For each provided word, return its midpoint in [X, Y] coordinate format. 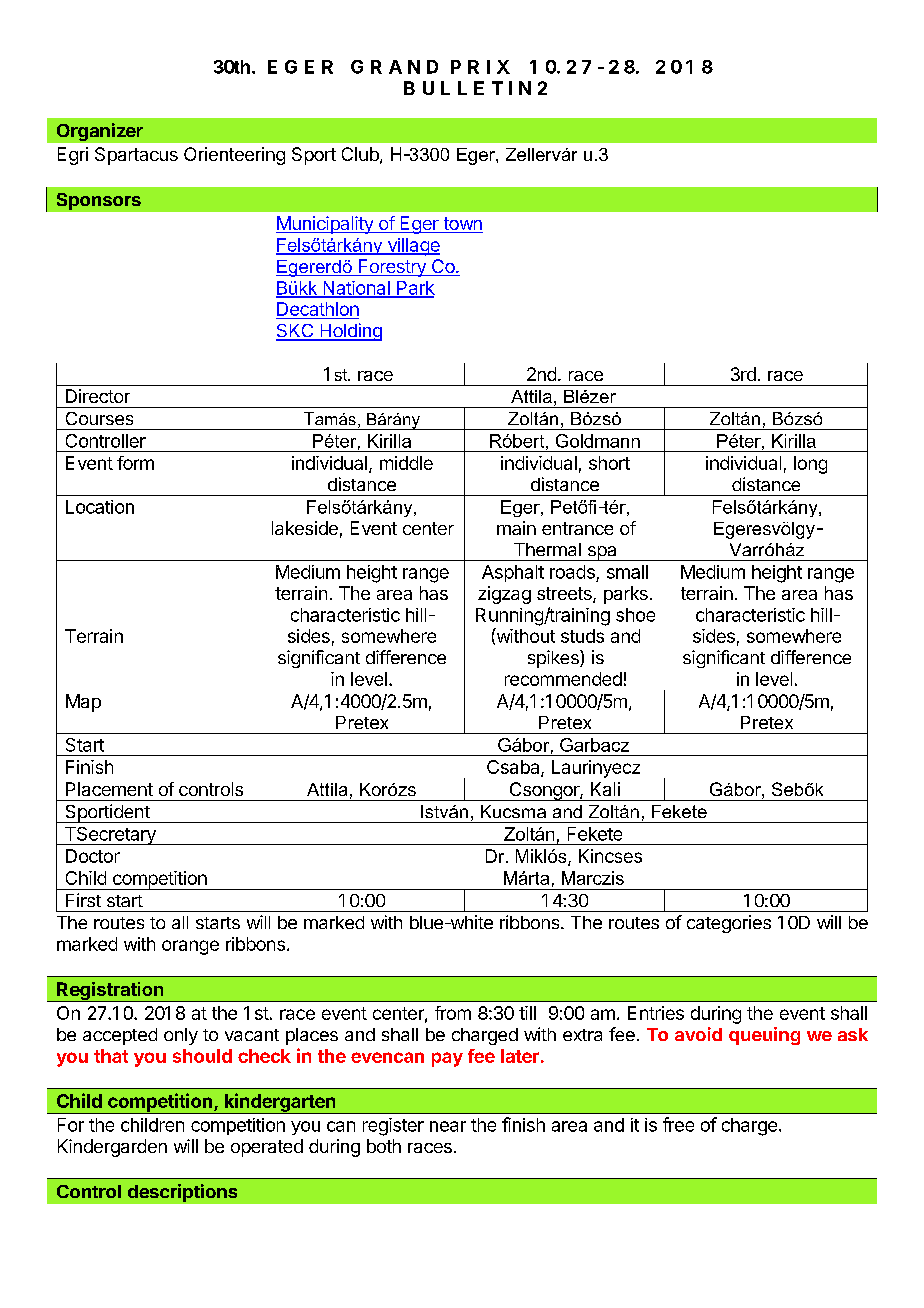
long [810, 465]
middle [406, 463]
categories [729, 924]
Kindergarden [112, 1148]
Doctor [93, 856]
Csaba [514, 768]
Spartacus [136, 156]
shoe [635, 615]
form [135, 463]
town [462, 225]
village [412, 247]
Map [83, 703]
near [448, 1126]
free [678, 1124]
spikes [554, 659]
